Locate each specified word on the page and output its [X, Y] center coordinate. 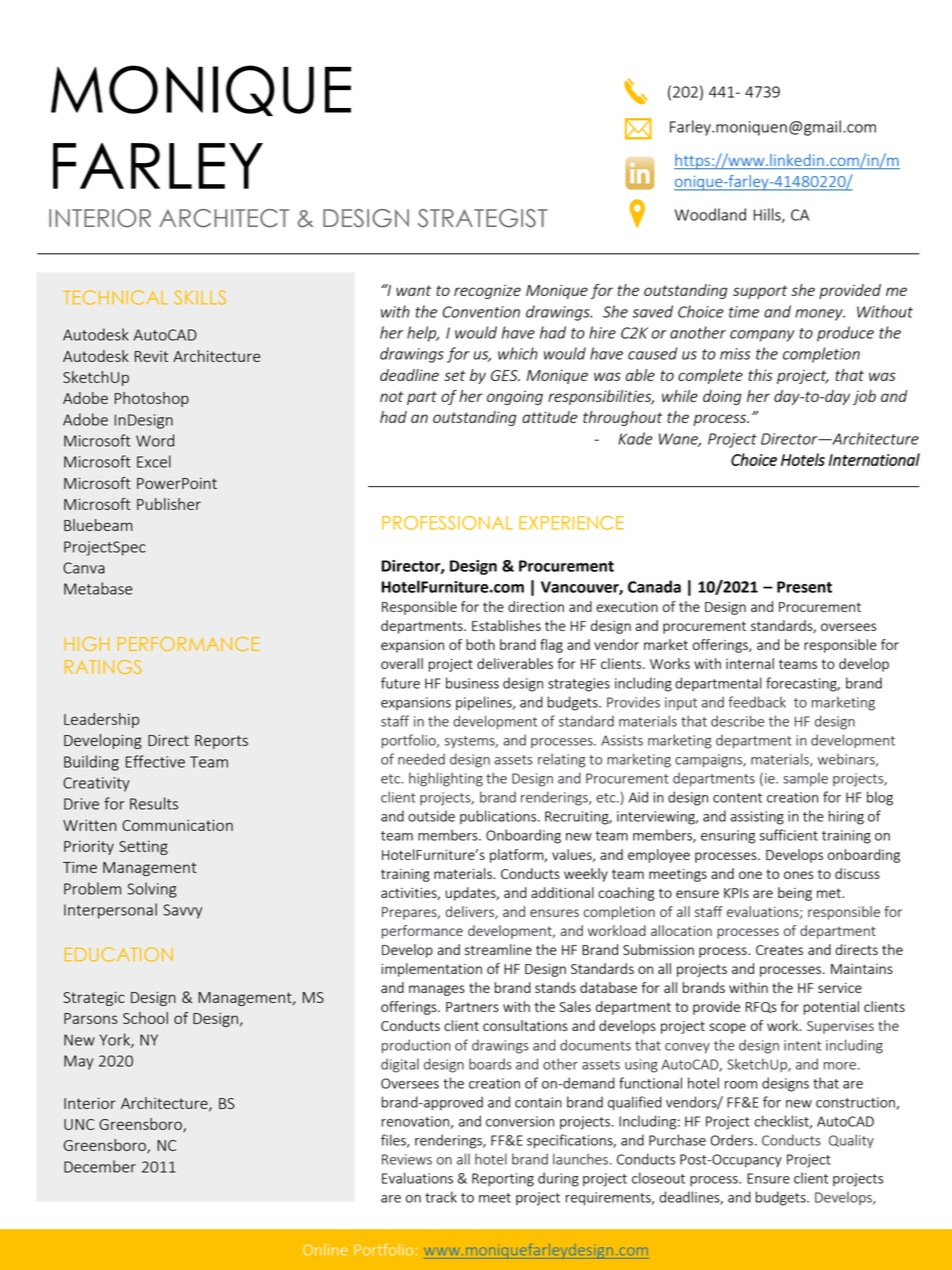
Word [155, 440]
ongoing [515, 397]
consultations [525, 1025]
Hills [768, 215]
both [480, 644]
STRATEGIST [483, 218]
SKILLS [200, 297]
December [100, 1166]
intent [802, 1045]
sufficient [789, 835]
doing [722, 397]
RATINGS [103, 667]
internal [750, 663]
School [145, 1018]
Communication [177, 825]
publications [499, 817]
